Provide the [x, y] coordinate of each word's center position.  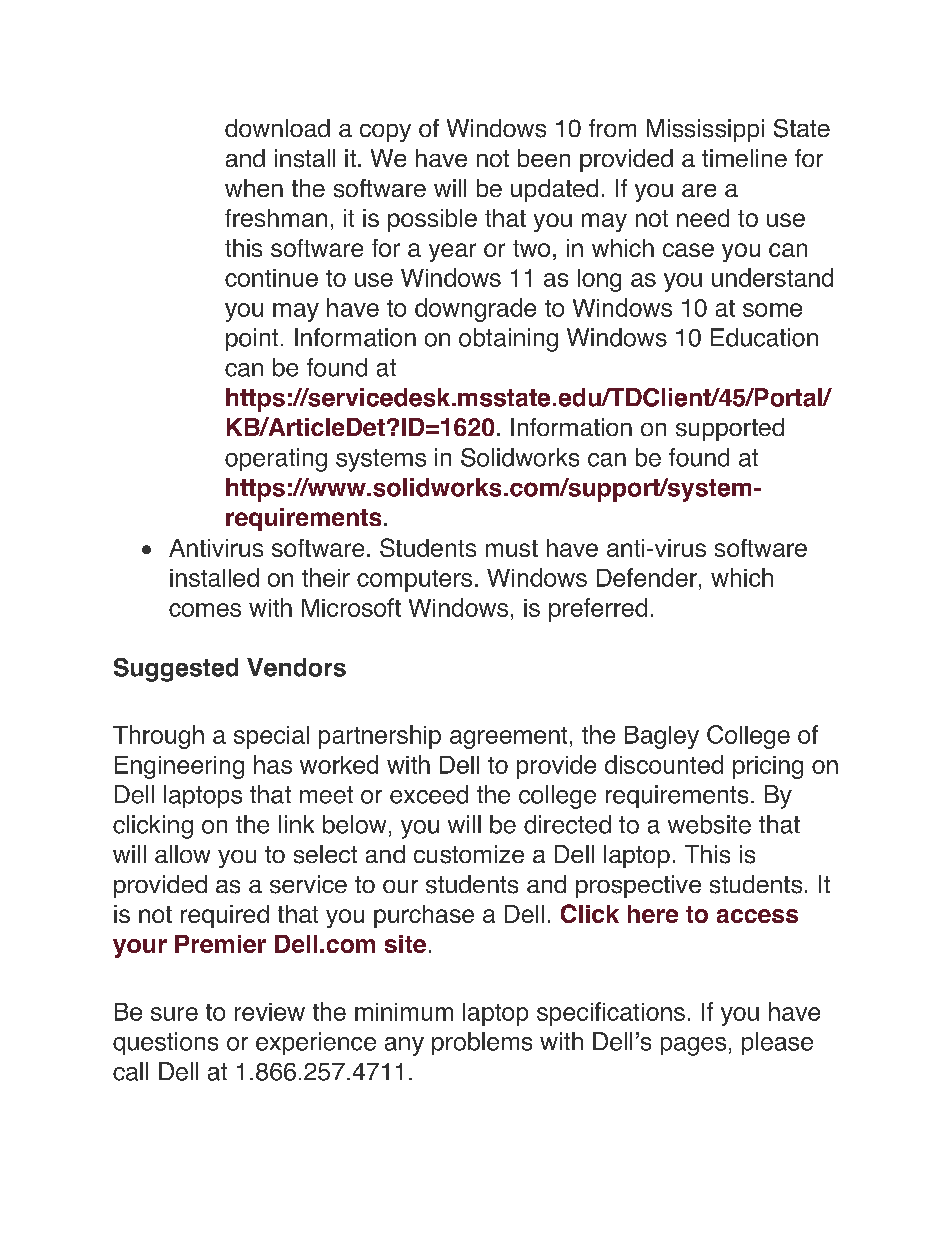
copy [385, 133]
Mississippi [705, 130]
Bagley [662, 737]
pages [693, 1046]
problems [482, 1043]
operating [276, 460]
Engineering [179, 767]
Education [764, 337]
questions [165, 1043]
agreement [508, 738]
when [254, 188]
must [512, 548]
